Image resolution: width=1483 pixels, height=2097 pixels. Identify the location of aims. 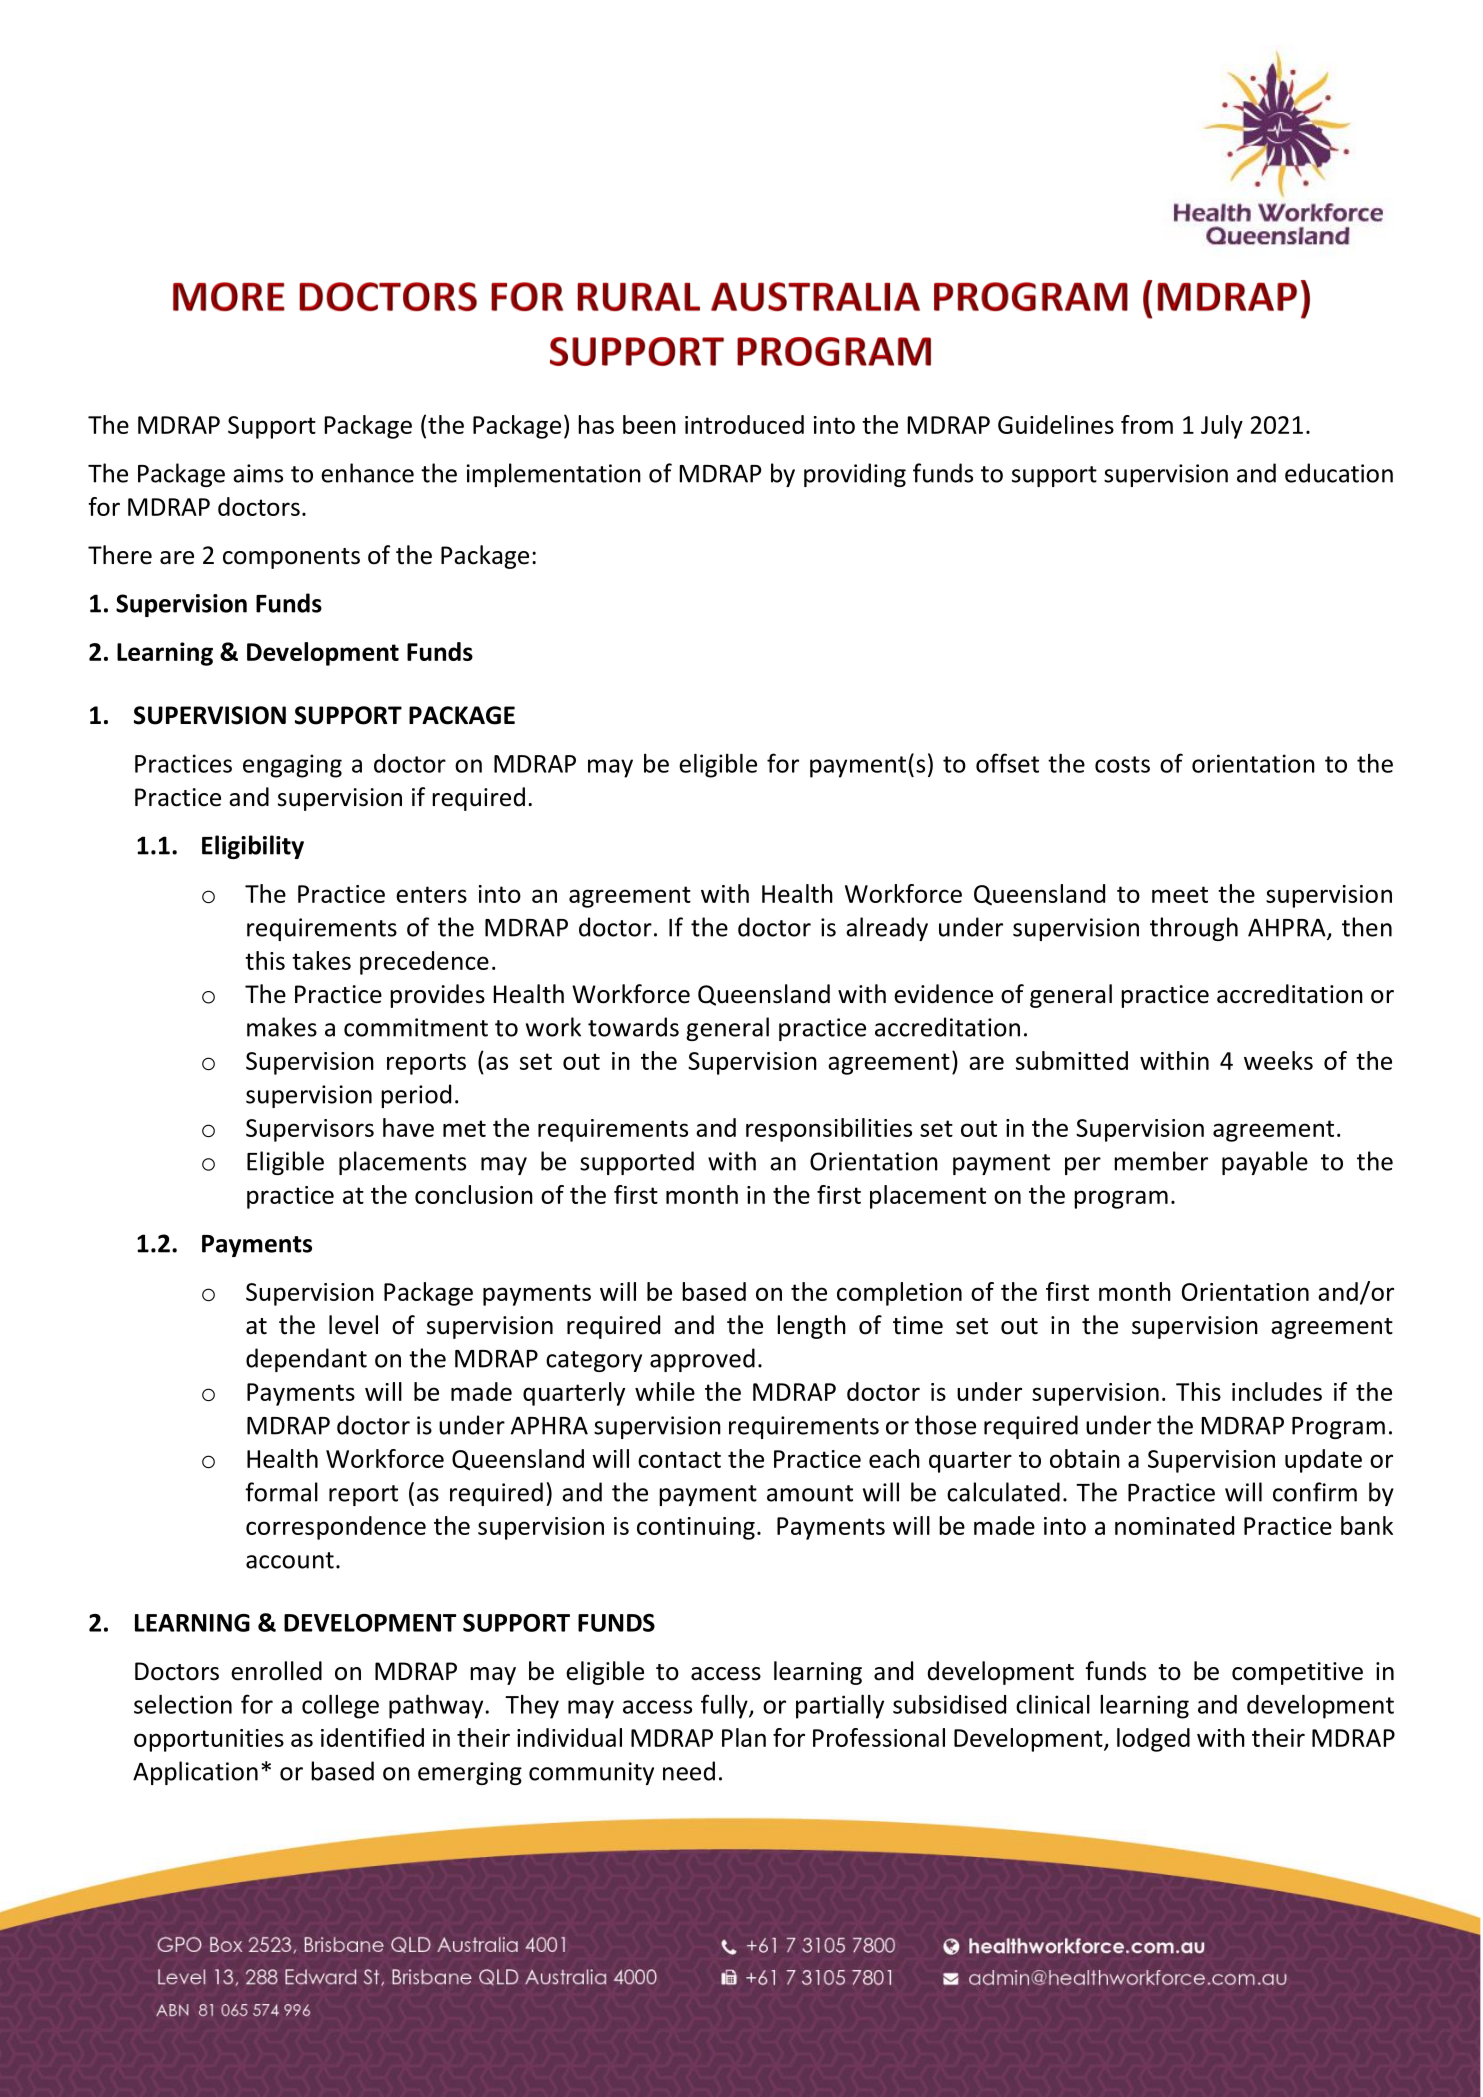
(258, 473).
